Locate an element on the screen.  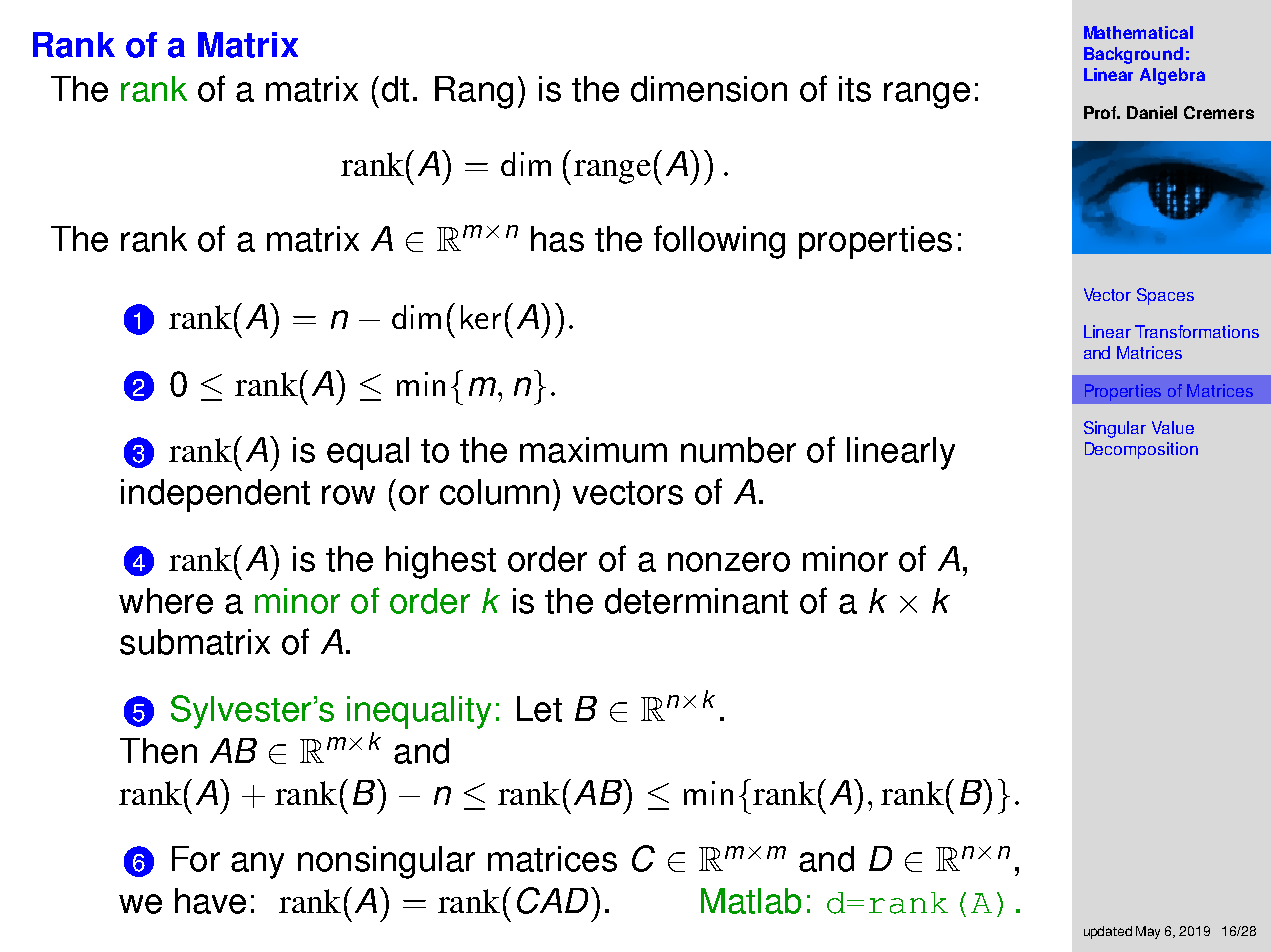
Then is located at coordinates (158, 751).
